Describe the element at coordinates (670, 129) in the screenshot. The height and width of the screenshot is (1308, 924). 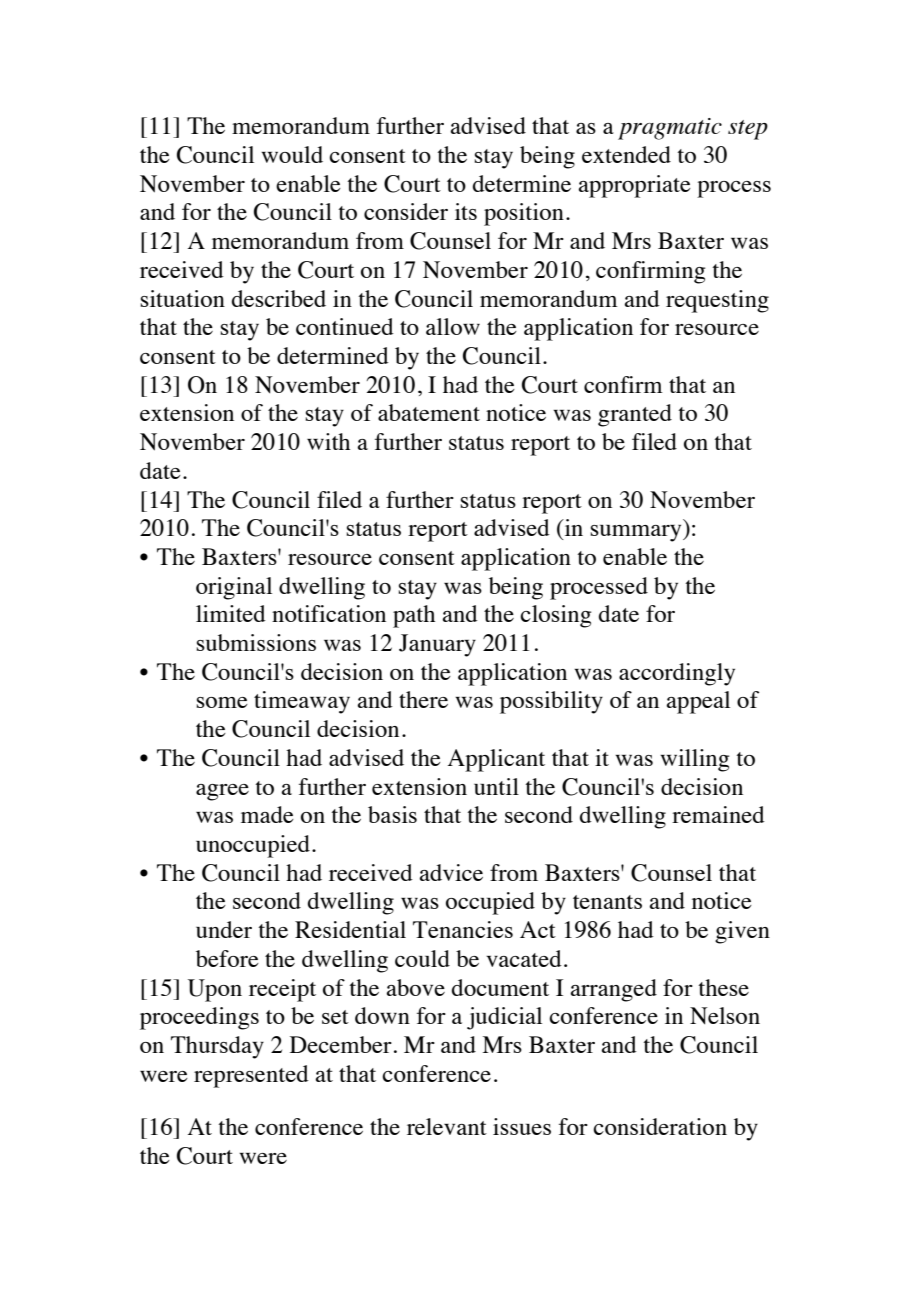
I see `pragmatic` at that location.
